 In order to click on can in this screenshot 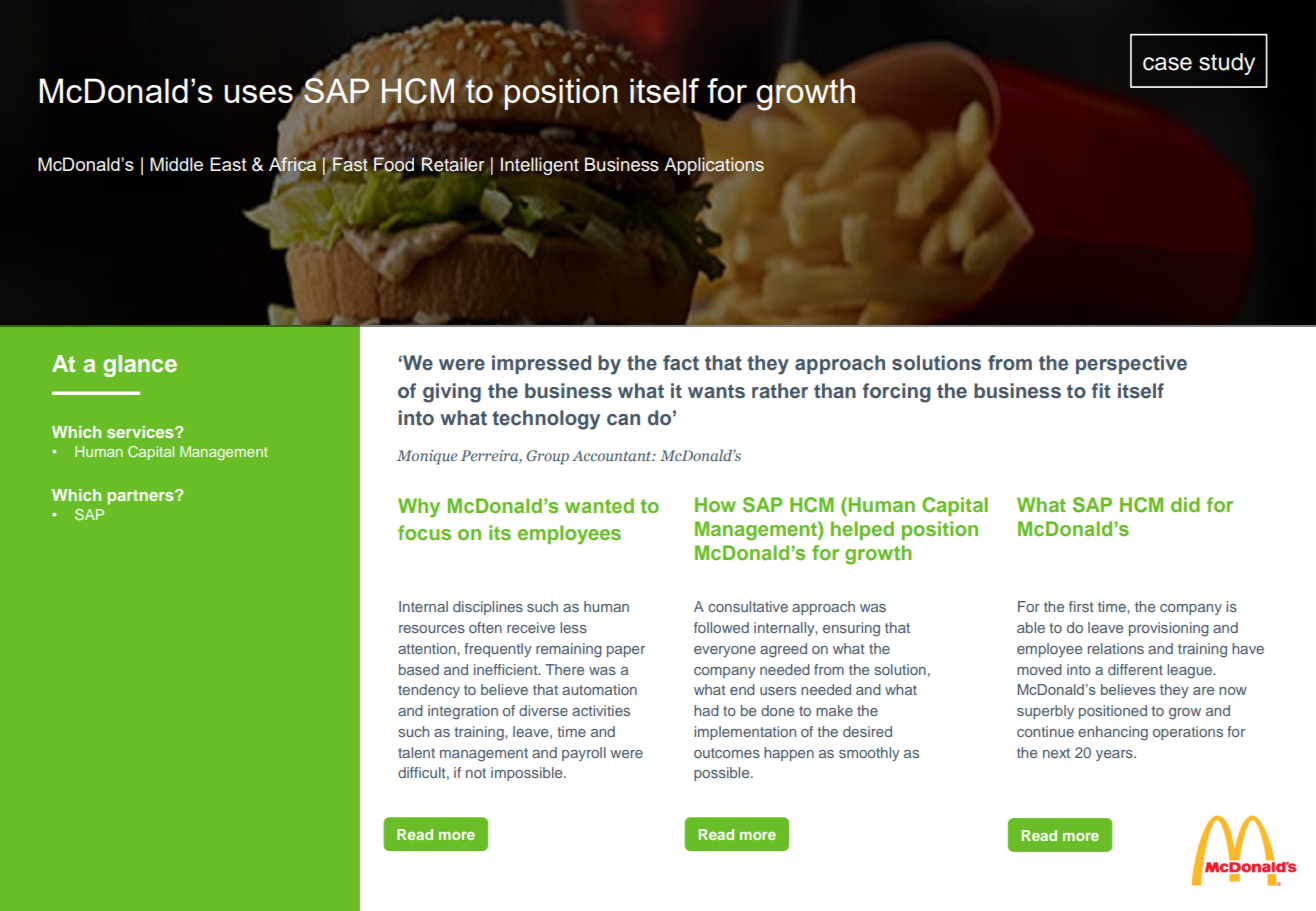, I will do `click(623, 420)`.
